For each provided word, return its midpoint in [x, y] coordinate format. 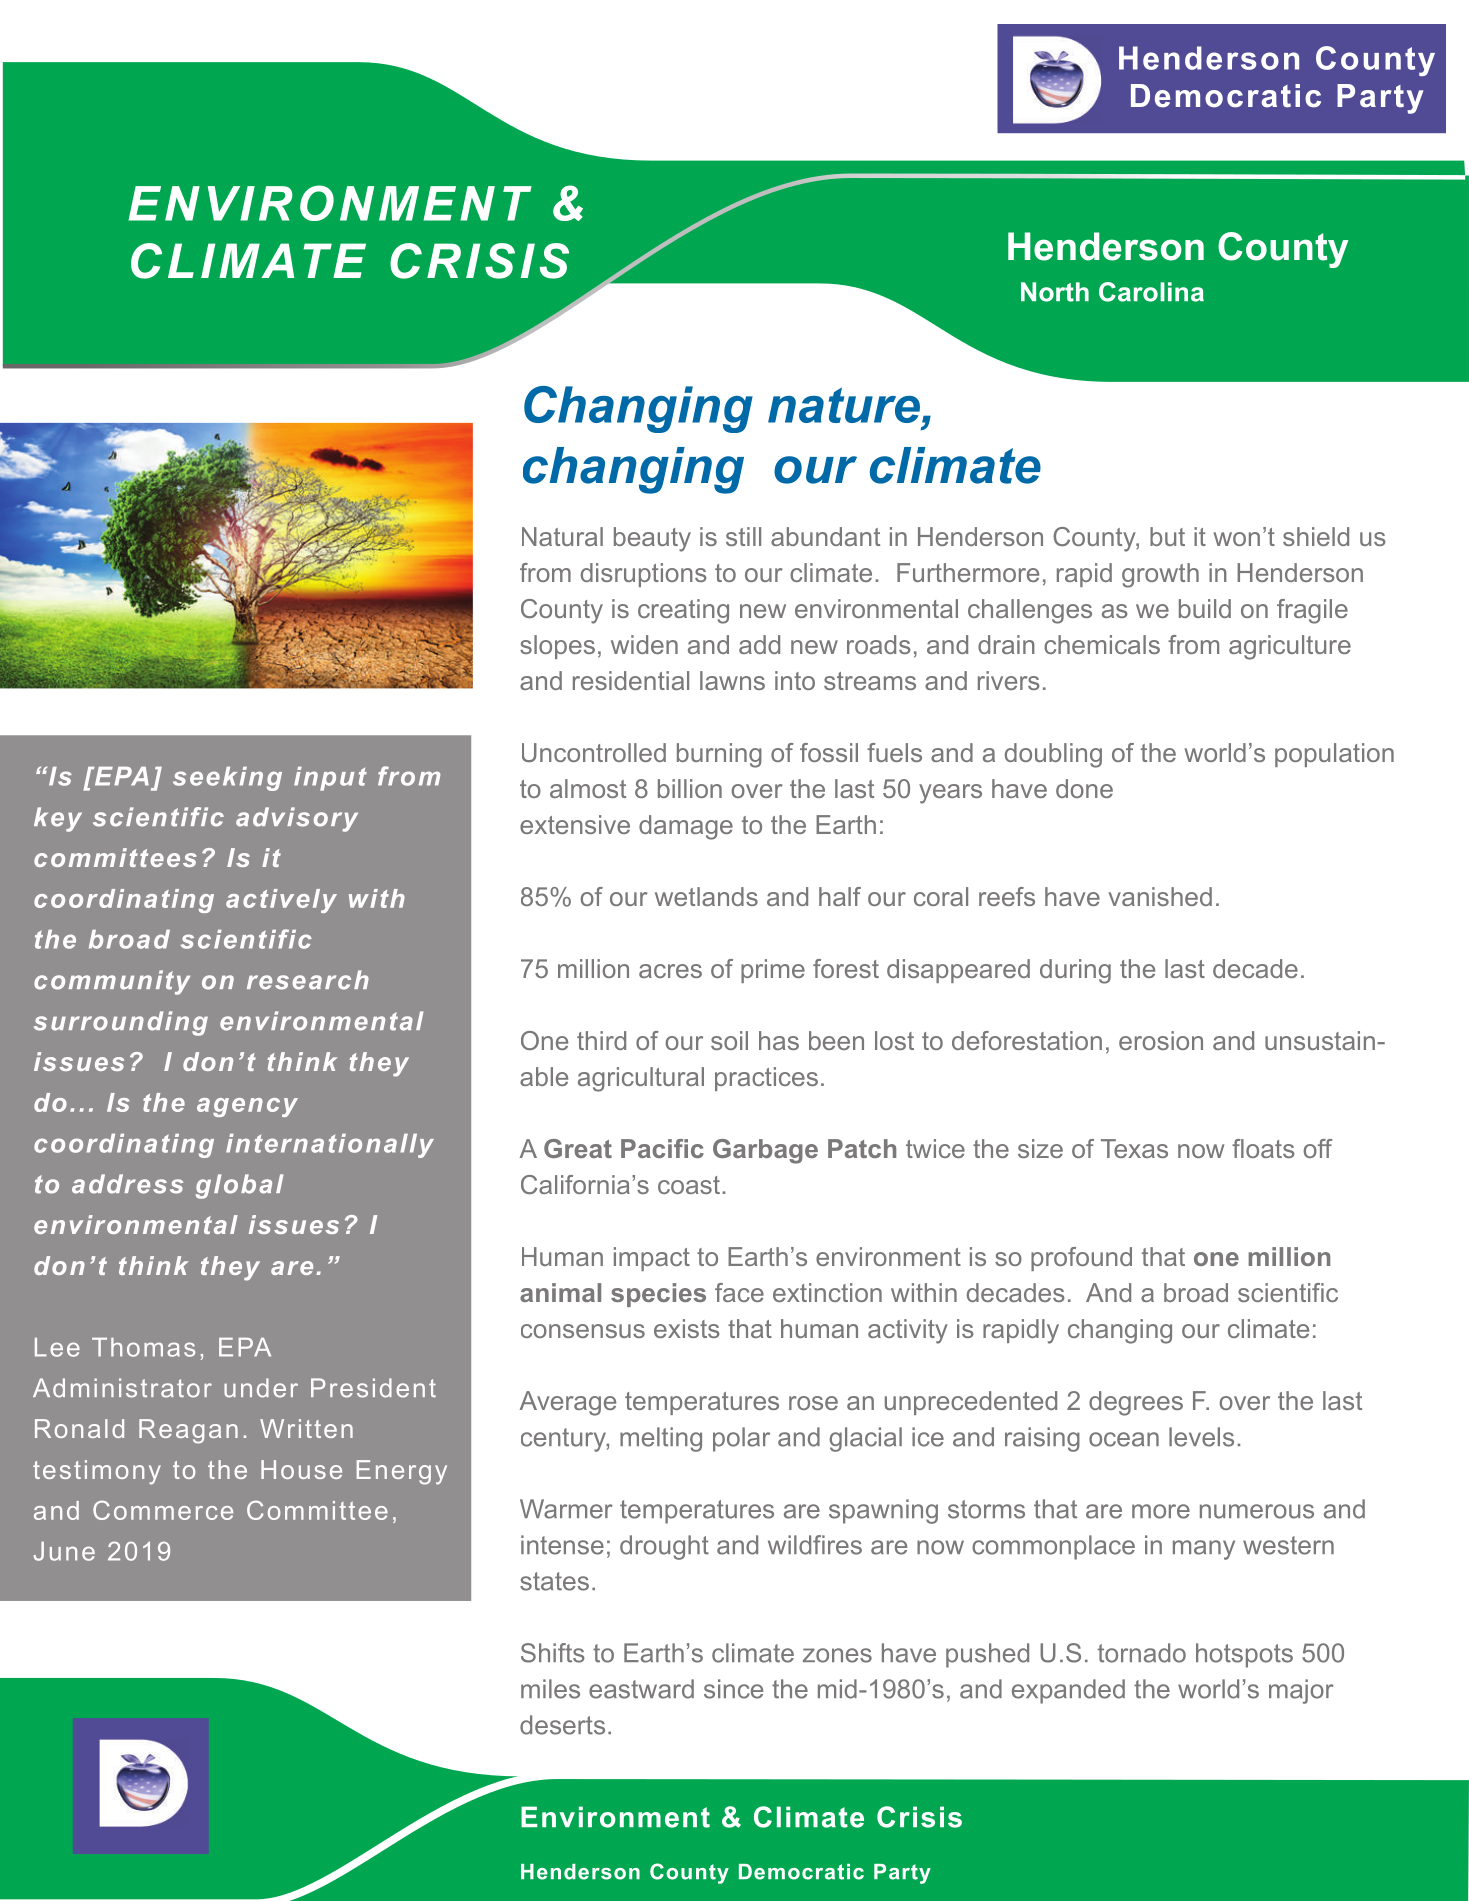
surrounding [121, 1023]
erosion [1161, 1040]
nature [844, 405]
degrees [1136, 1403]
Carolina [1151, 292]
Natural [562, 536]
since [733, 1689]
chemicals [1102, 644]
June [64, 1551]
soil [729, 1040]
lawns [732, 680]
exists [687, 1328]
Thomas [143, 1347]
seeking [227, 779]
